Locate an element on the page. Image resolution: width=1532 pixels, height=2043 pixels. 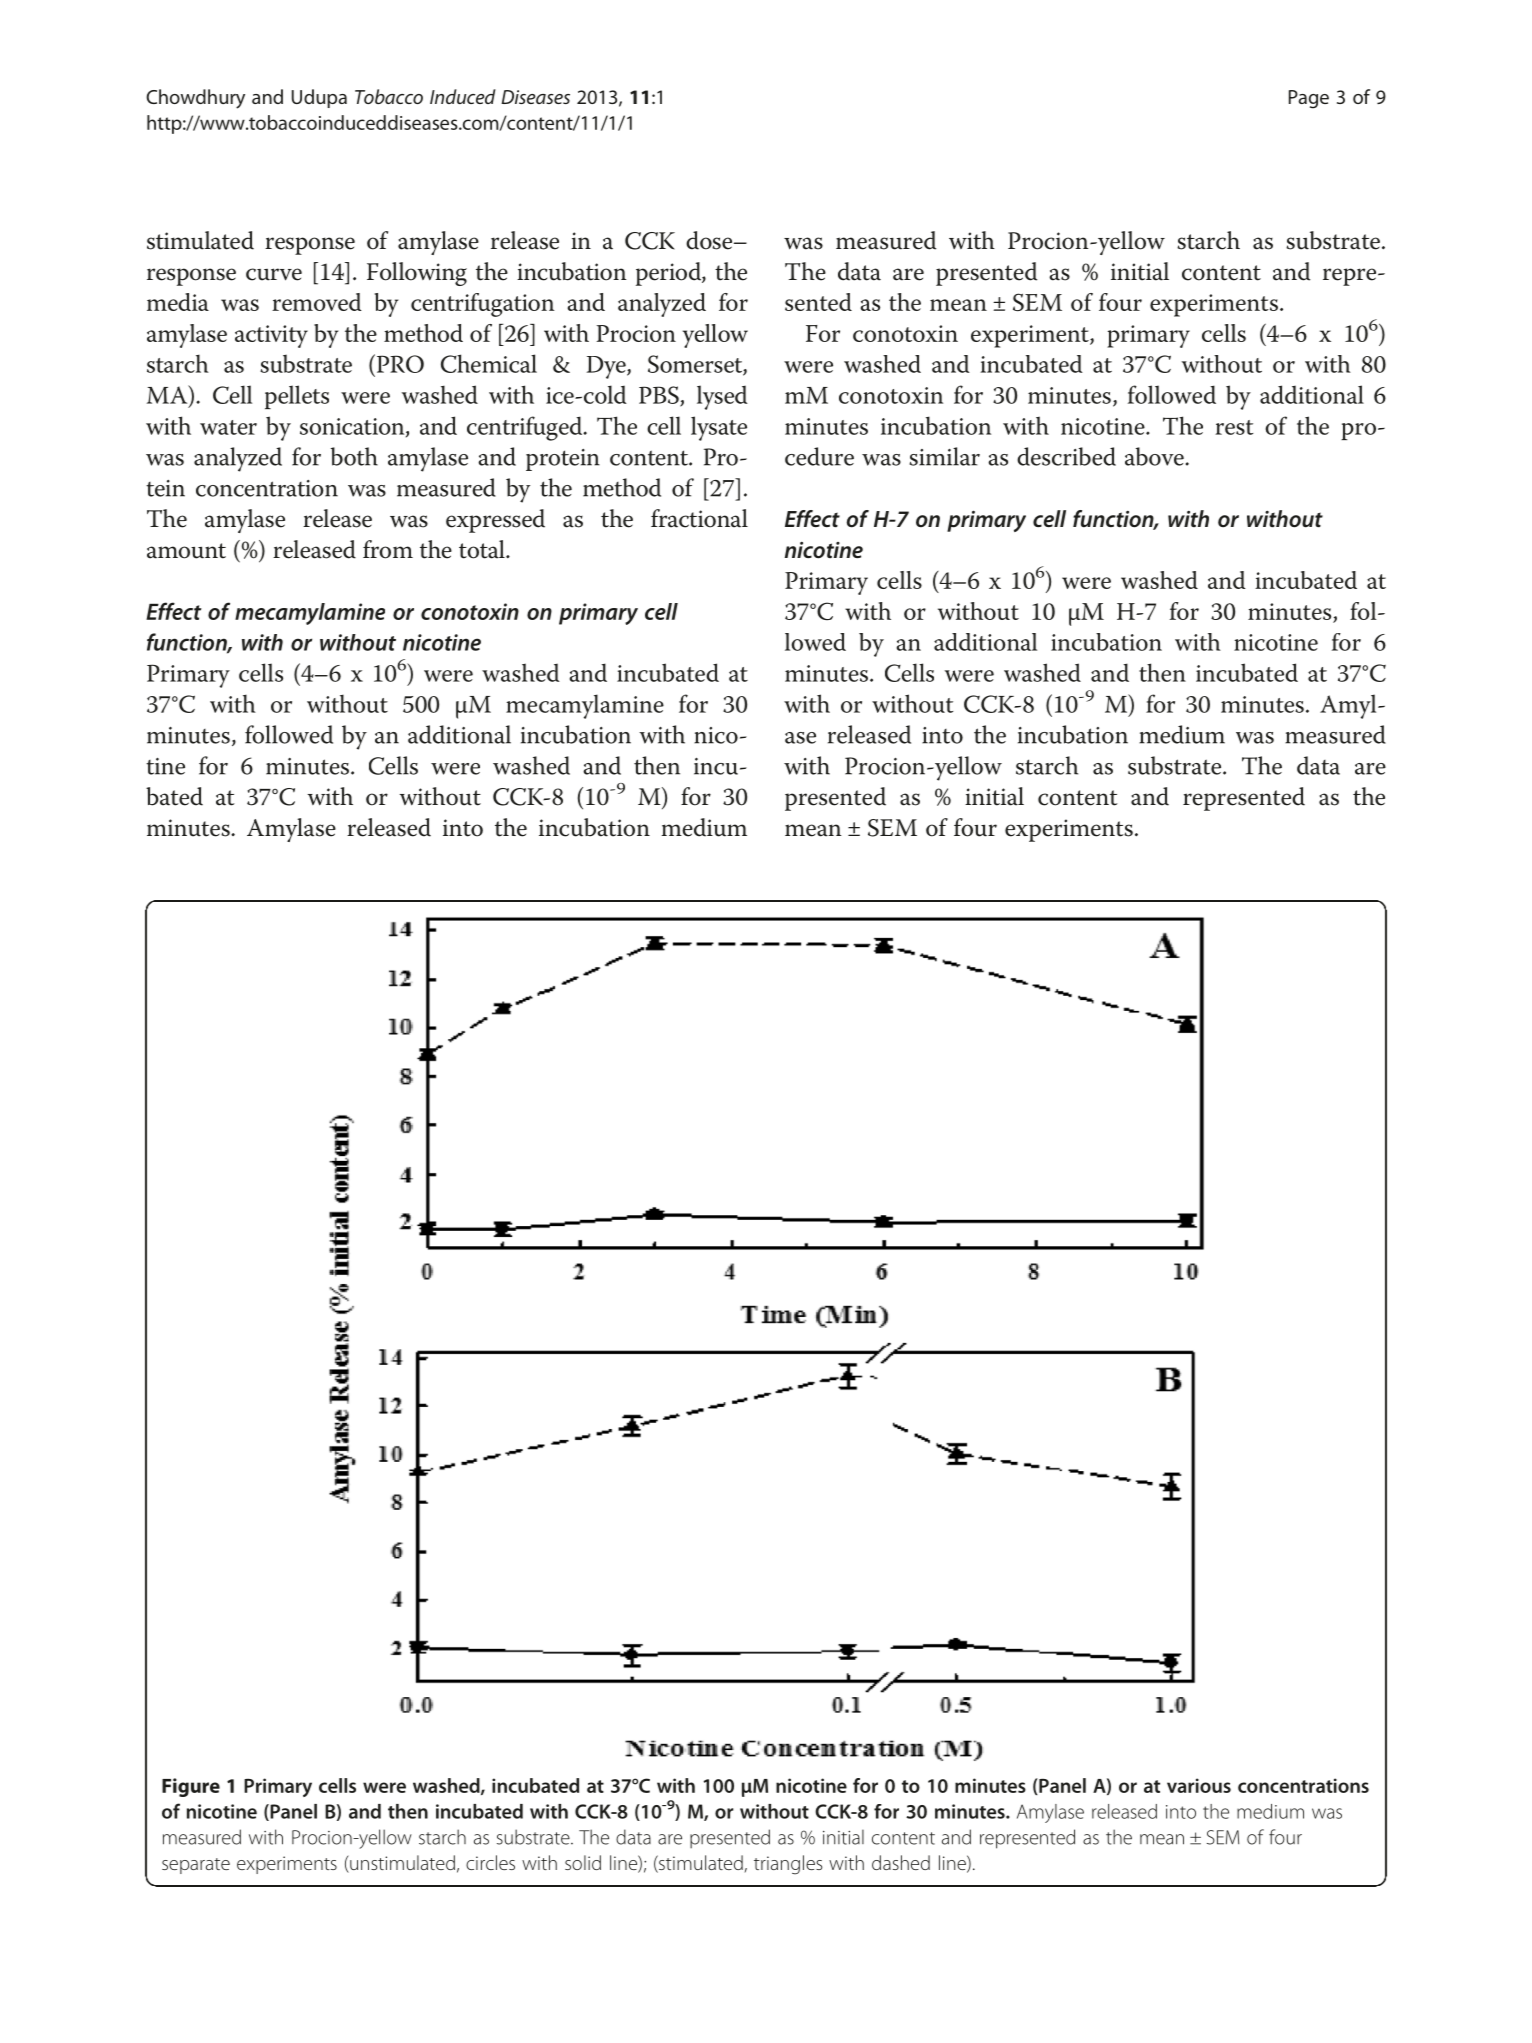
Chowdhury is located at coordinates (195, 99).
